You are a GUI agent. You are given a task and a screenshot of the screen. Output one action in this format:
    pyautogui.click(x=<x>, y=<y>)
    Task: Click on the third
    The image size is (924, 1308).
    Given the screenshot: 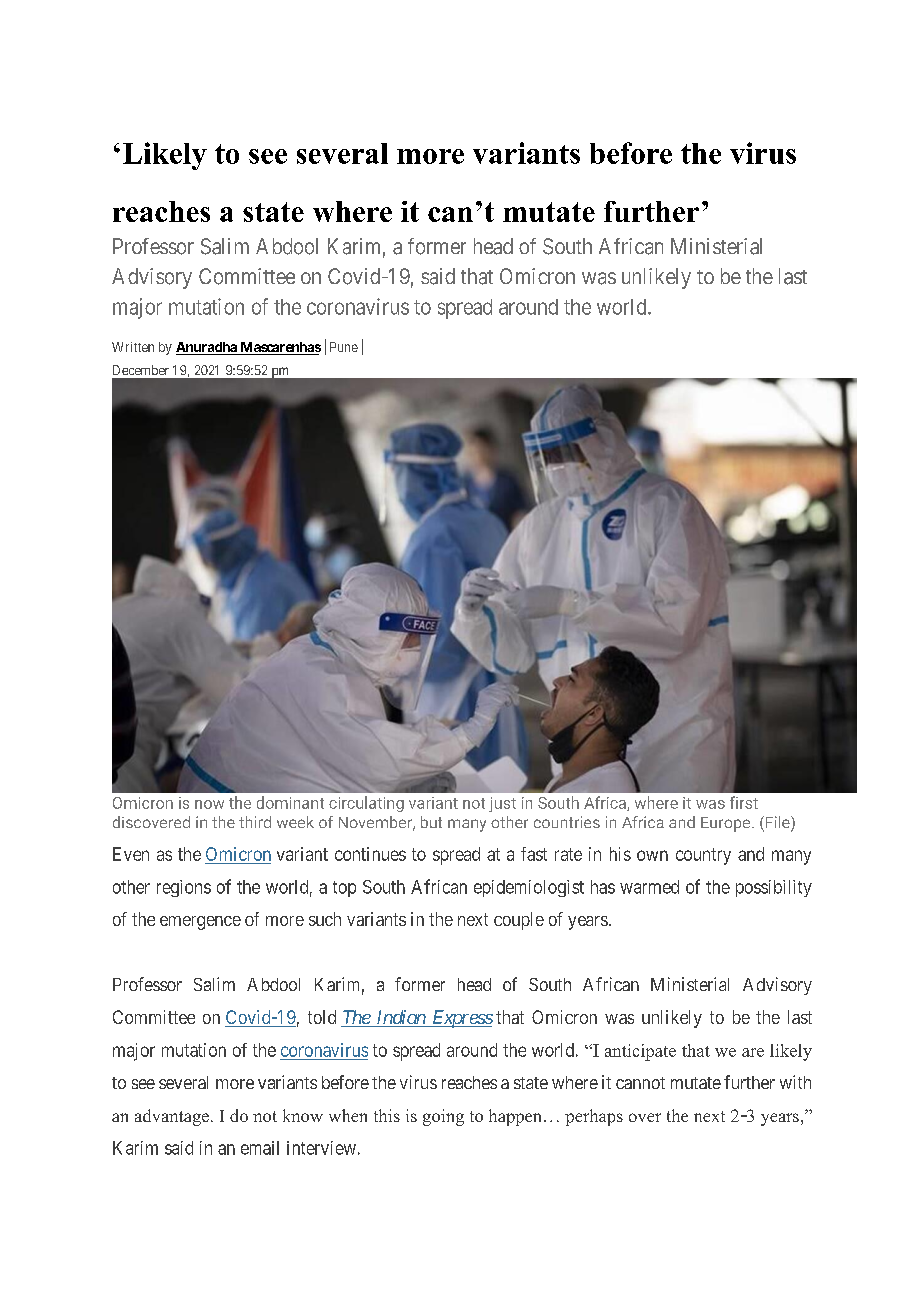 What is the action you would take?
    pyautogui.click(x=255, y=822)
